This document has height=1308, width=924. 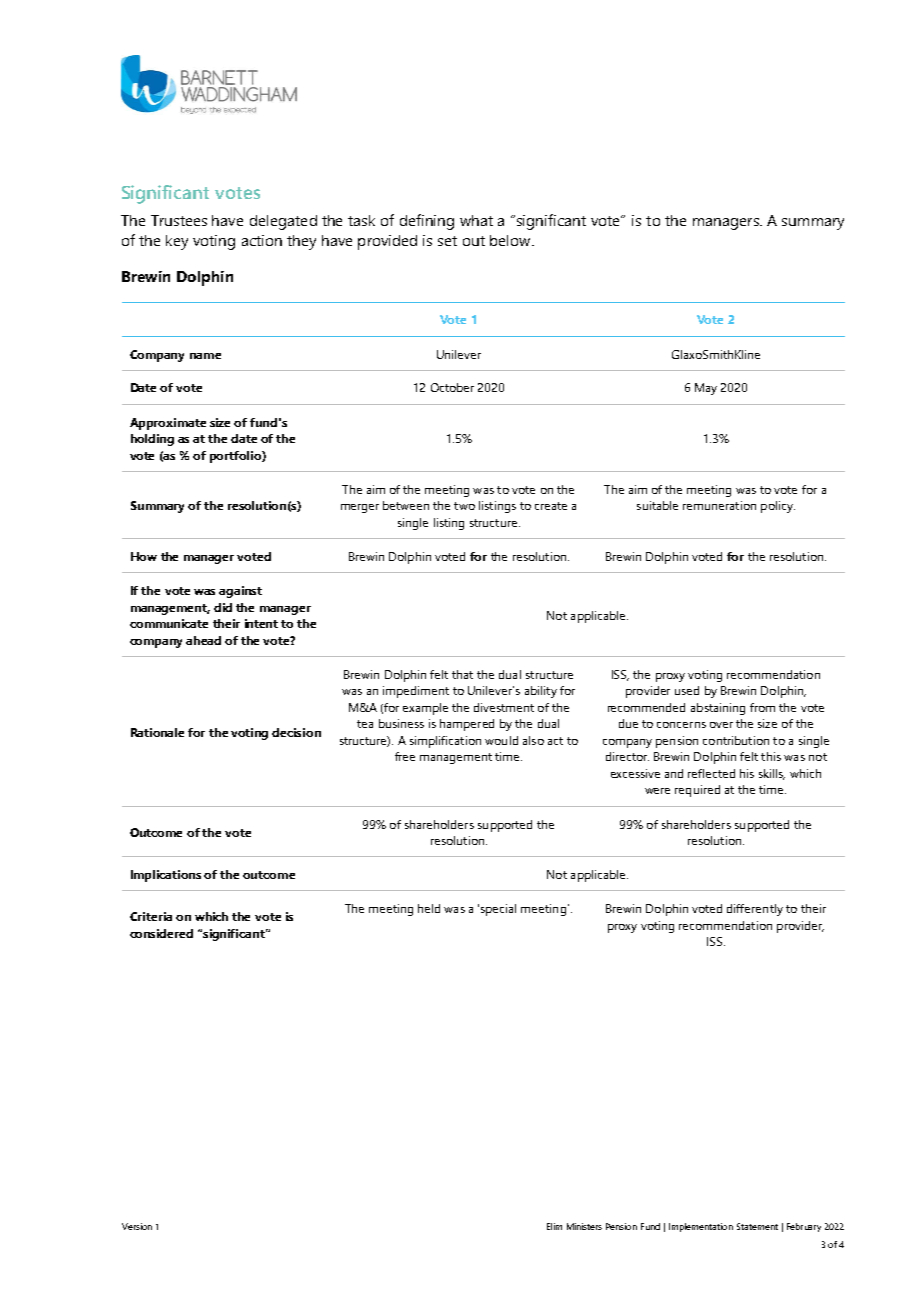 What do you see at coordinates (706, 389) in the document?
I see `May` at bounding box center [706, 389].
